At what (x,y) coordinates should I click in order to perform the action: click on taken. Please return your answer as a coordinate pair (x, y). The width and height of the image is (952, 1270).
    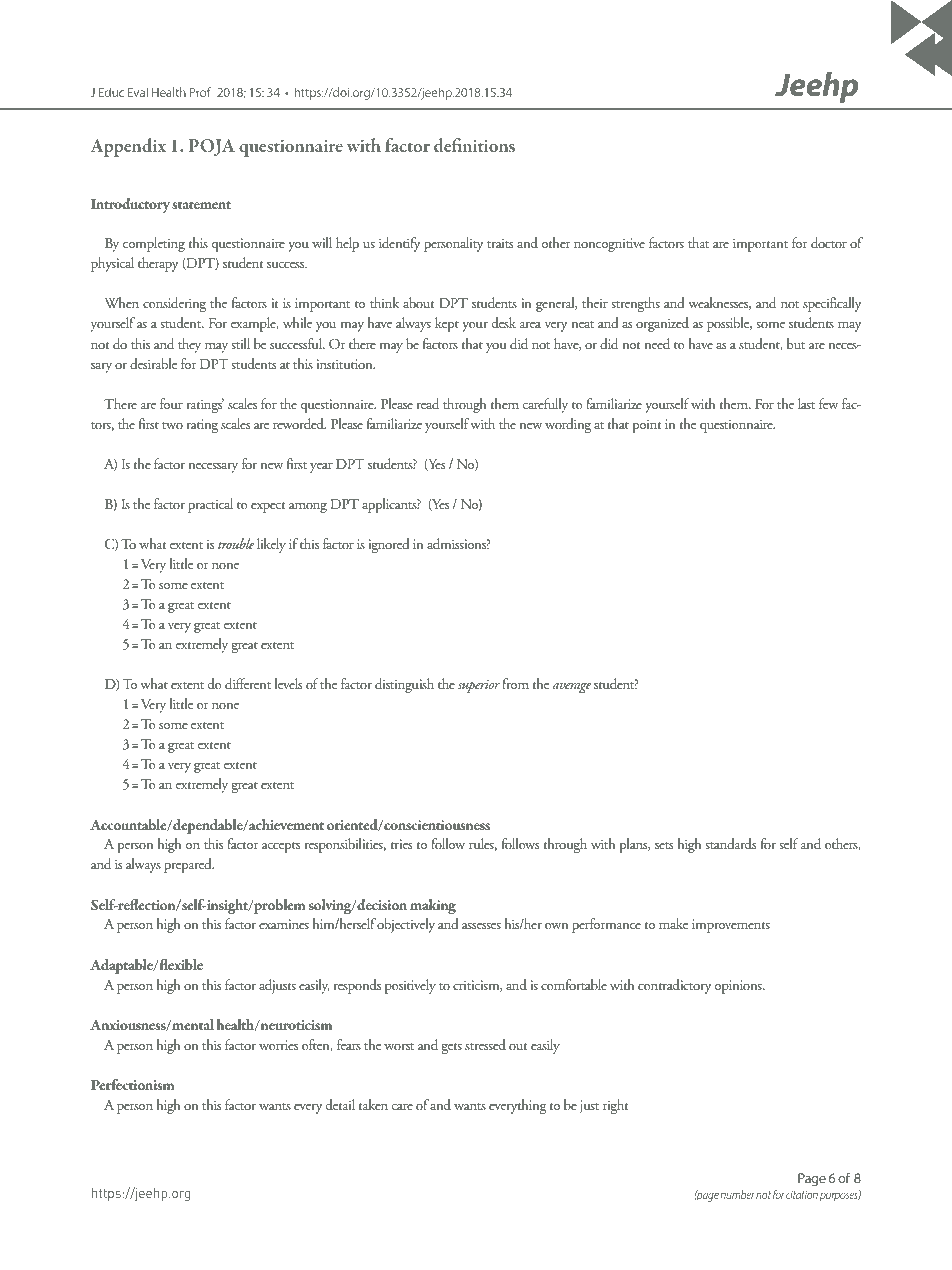
    Looking at the image, I should click on (373, 1104).
